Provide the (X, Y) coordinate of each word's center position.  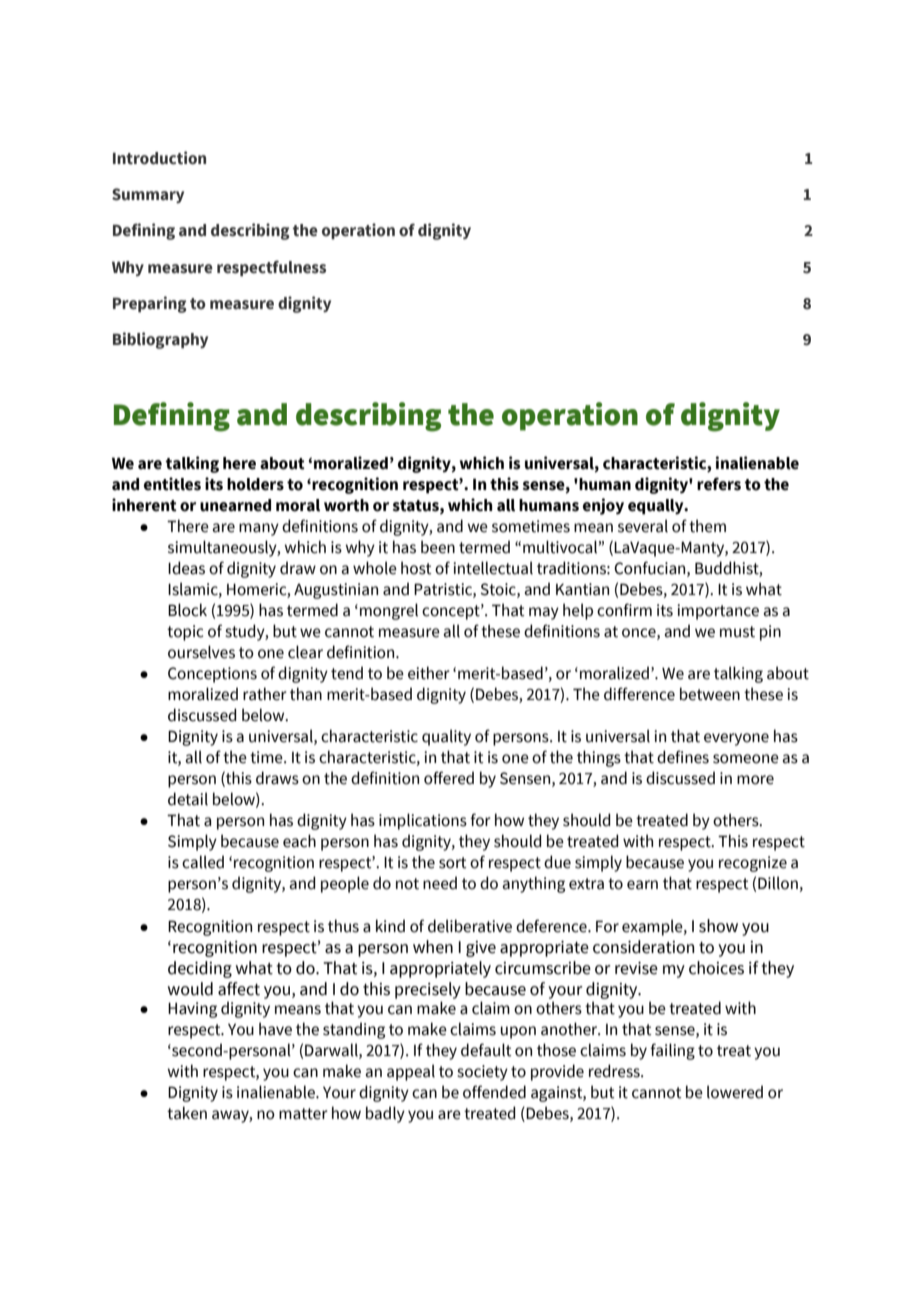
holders (255, 484)
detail (188, 799)
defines (683, 757)
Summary (148, 195)
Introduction (159, 158)
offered (449, 778)
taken (187, 1113)
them (707, 526)
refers (719, 484)
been (438, 547)
